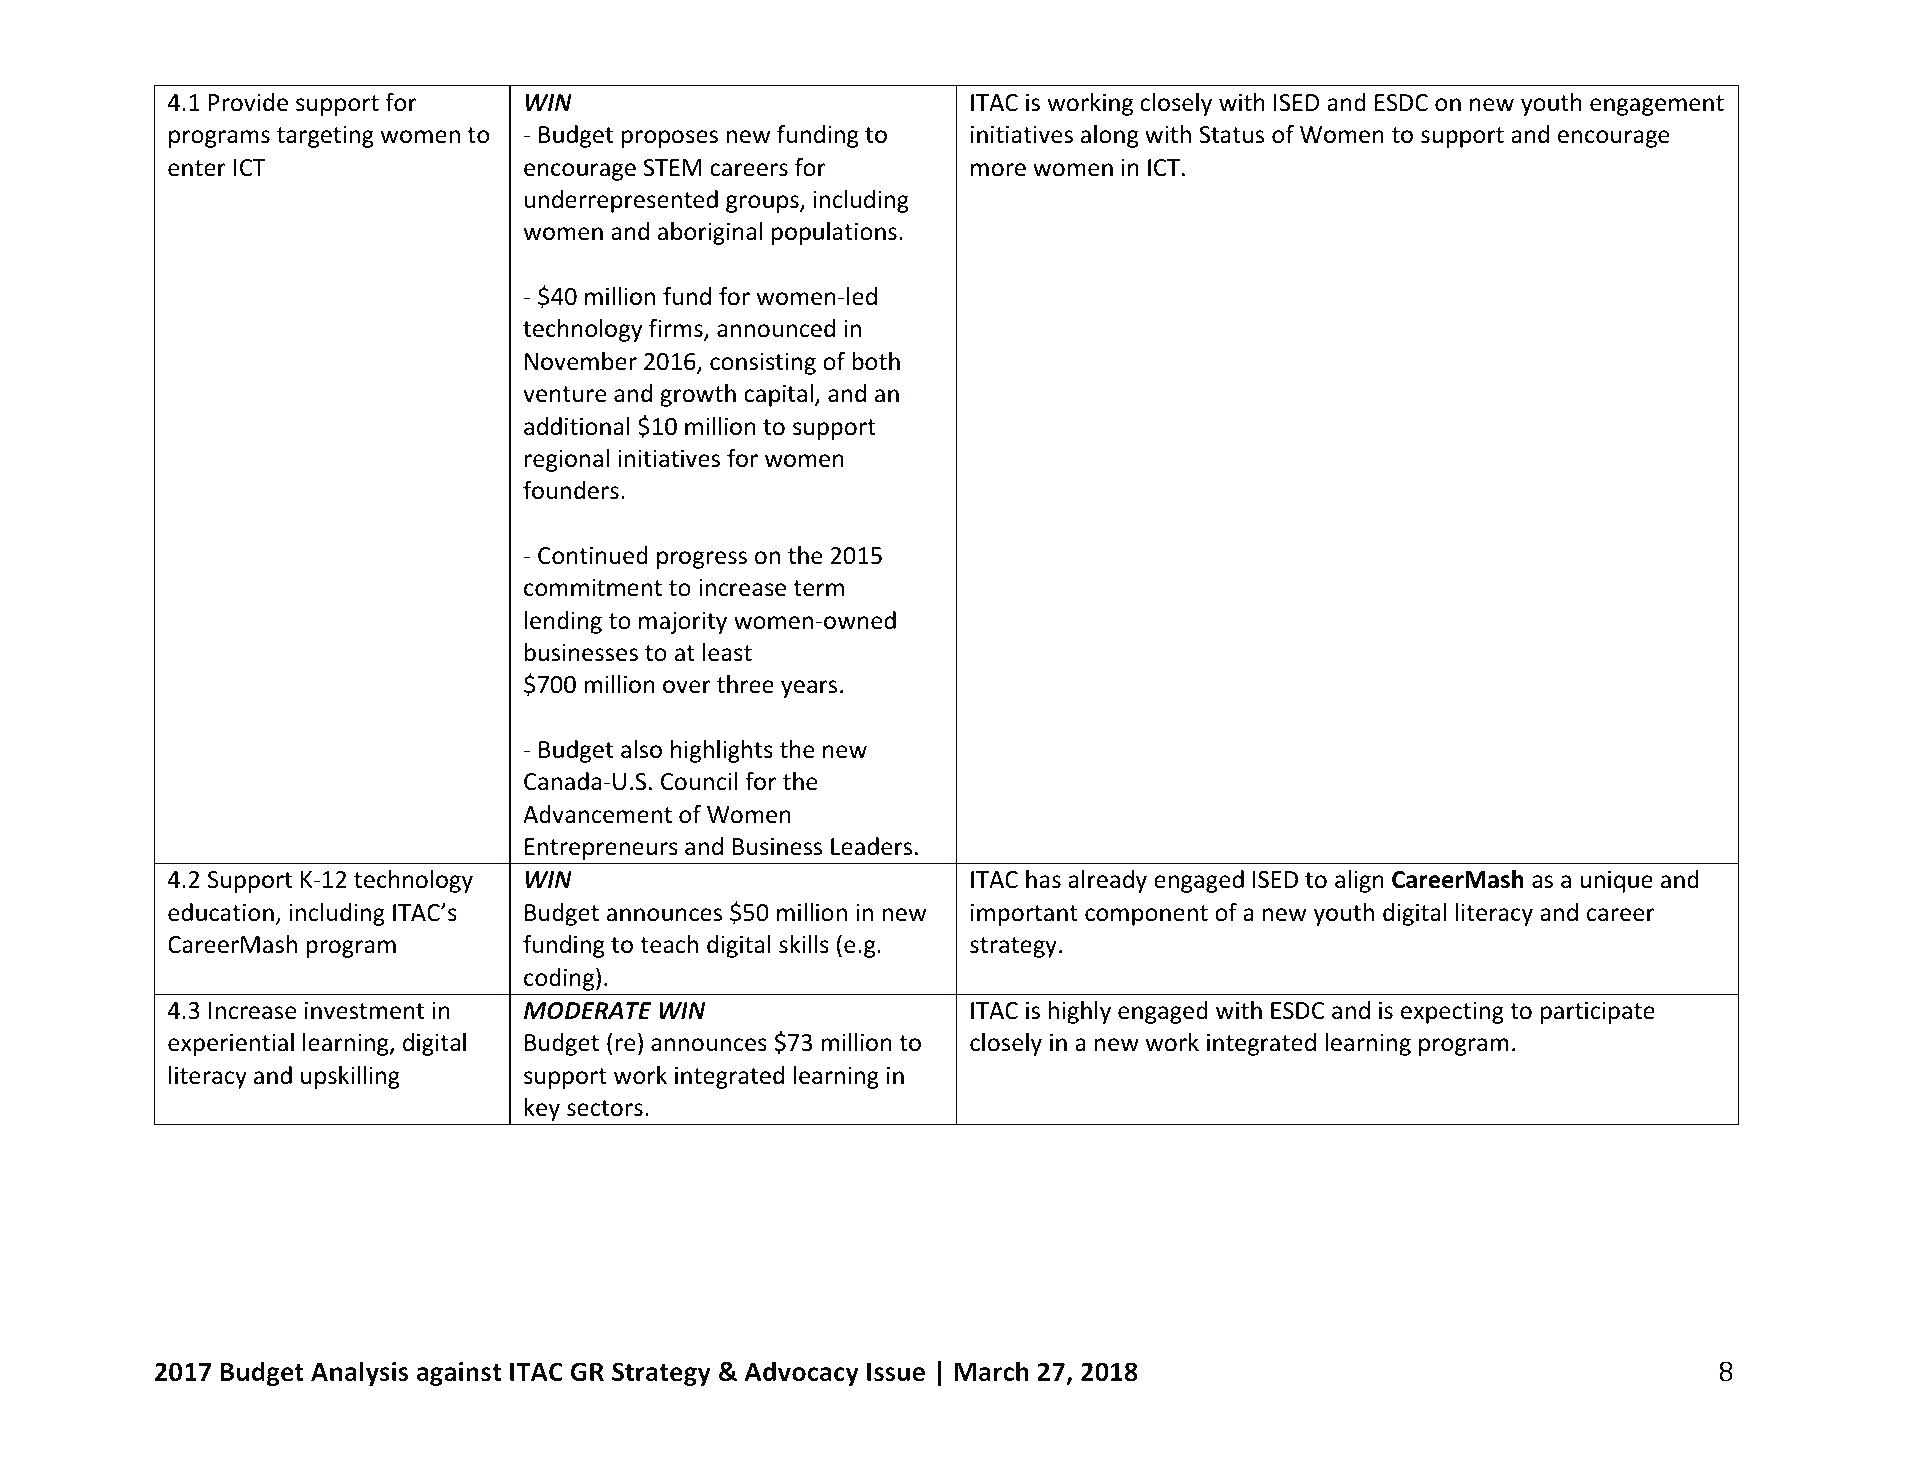 The image size is (1908, 1474). I want to click on Issue, so click(896, 1372).
